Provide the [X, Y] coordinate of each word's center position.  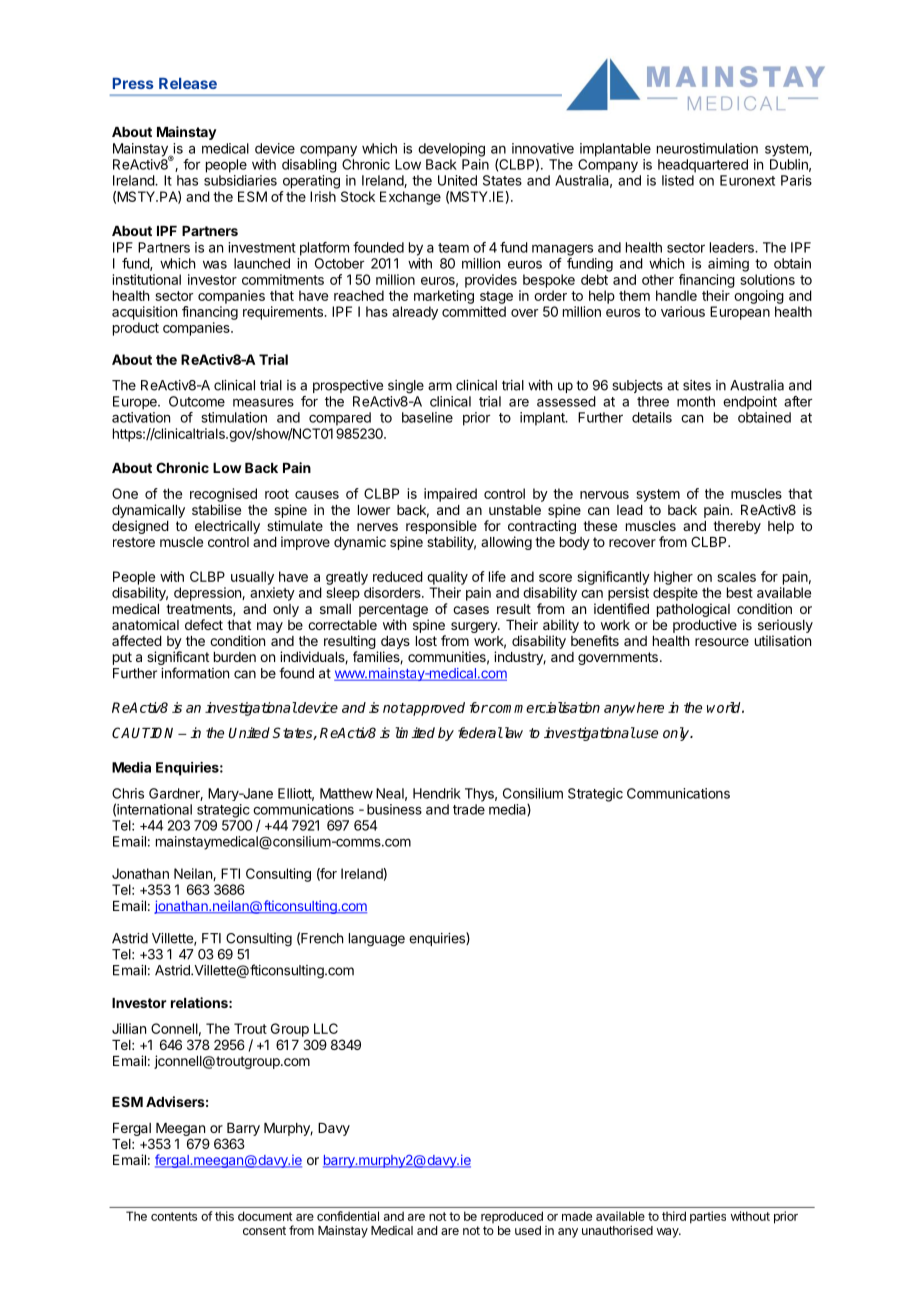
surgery [475, 627]
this [224, 1216]
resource [722, 642]
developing [451, 150]
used [528, 1230]
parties [708, 1217]
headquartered [703, 166]
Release [188, 83]
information [195, 673]
